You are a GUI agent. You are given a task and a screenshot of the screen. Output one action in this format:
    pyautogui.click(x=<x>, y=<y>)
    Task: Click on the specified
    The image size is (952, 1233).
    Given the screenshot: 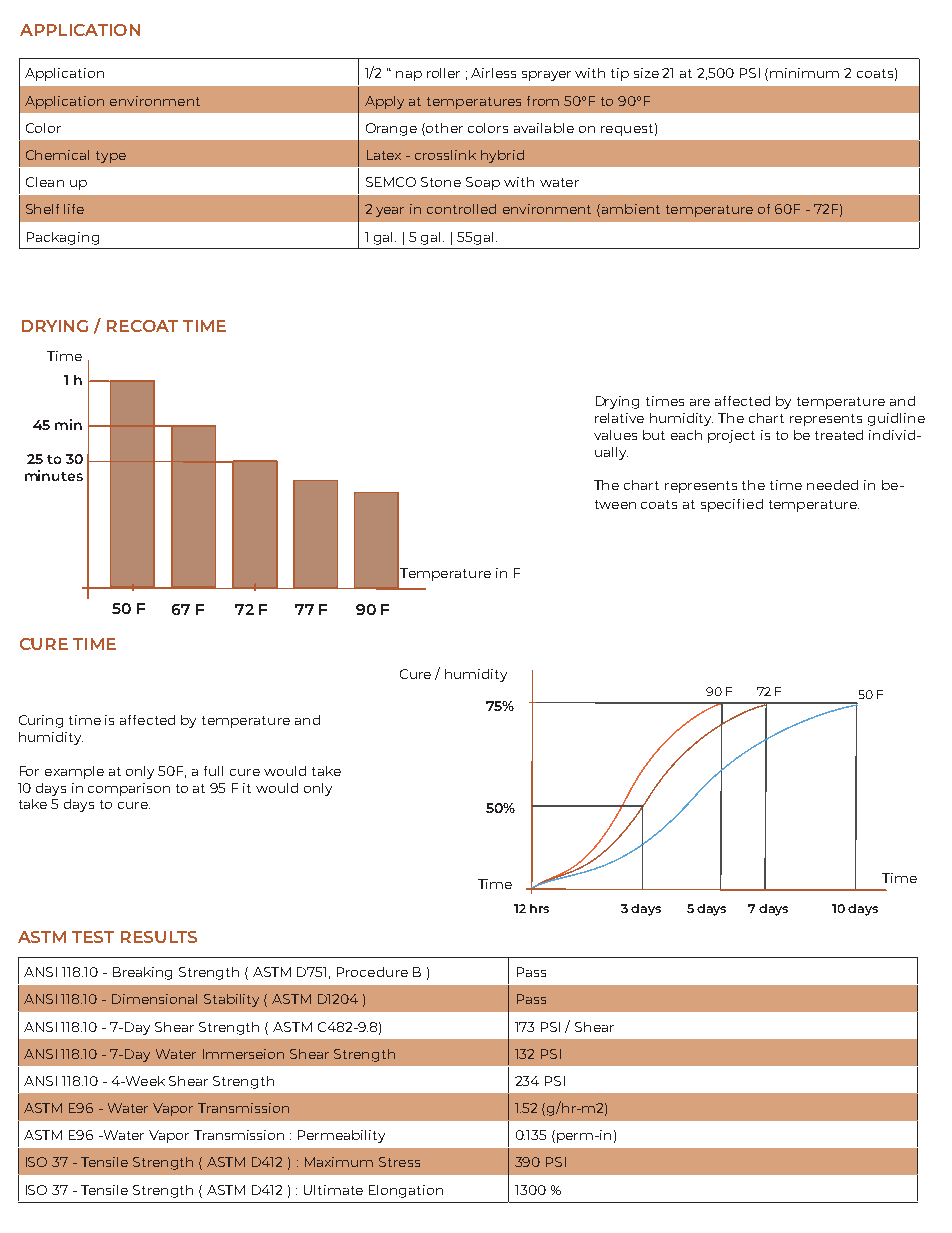 What is the action you would take?
    pyautogui.click(x=732, y=505)
